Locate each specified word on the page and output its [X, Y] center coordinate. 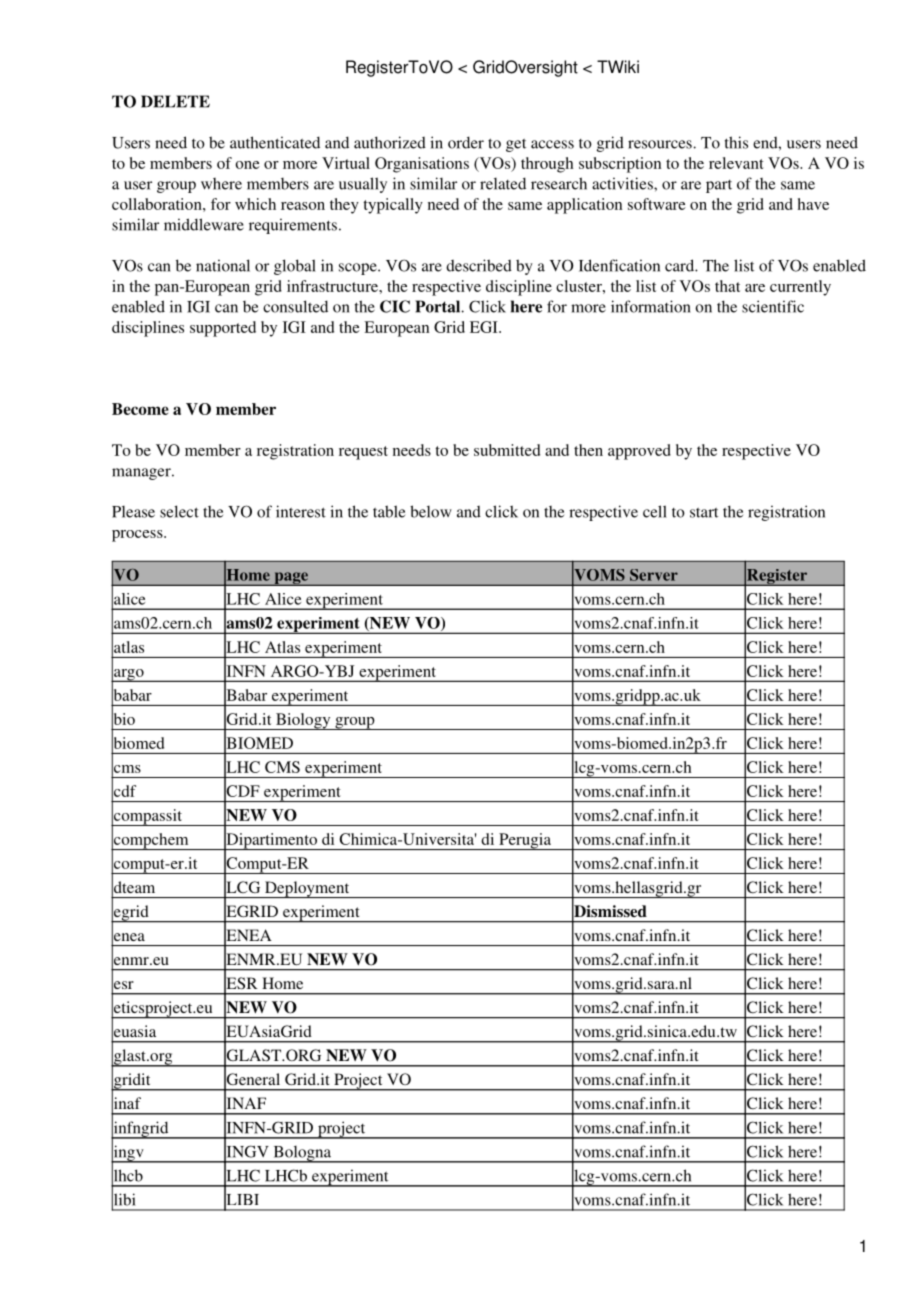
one [248, 165]
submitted [507, 450]
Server [654, 575]
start [704, 513]
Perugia [525, 841]
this [736, 142]
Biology [303, 721]
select [179, 511]
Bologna [302, 1154]
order [466, 142]
